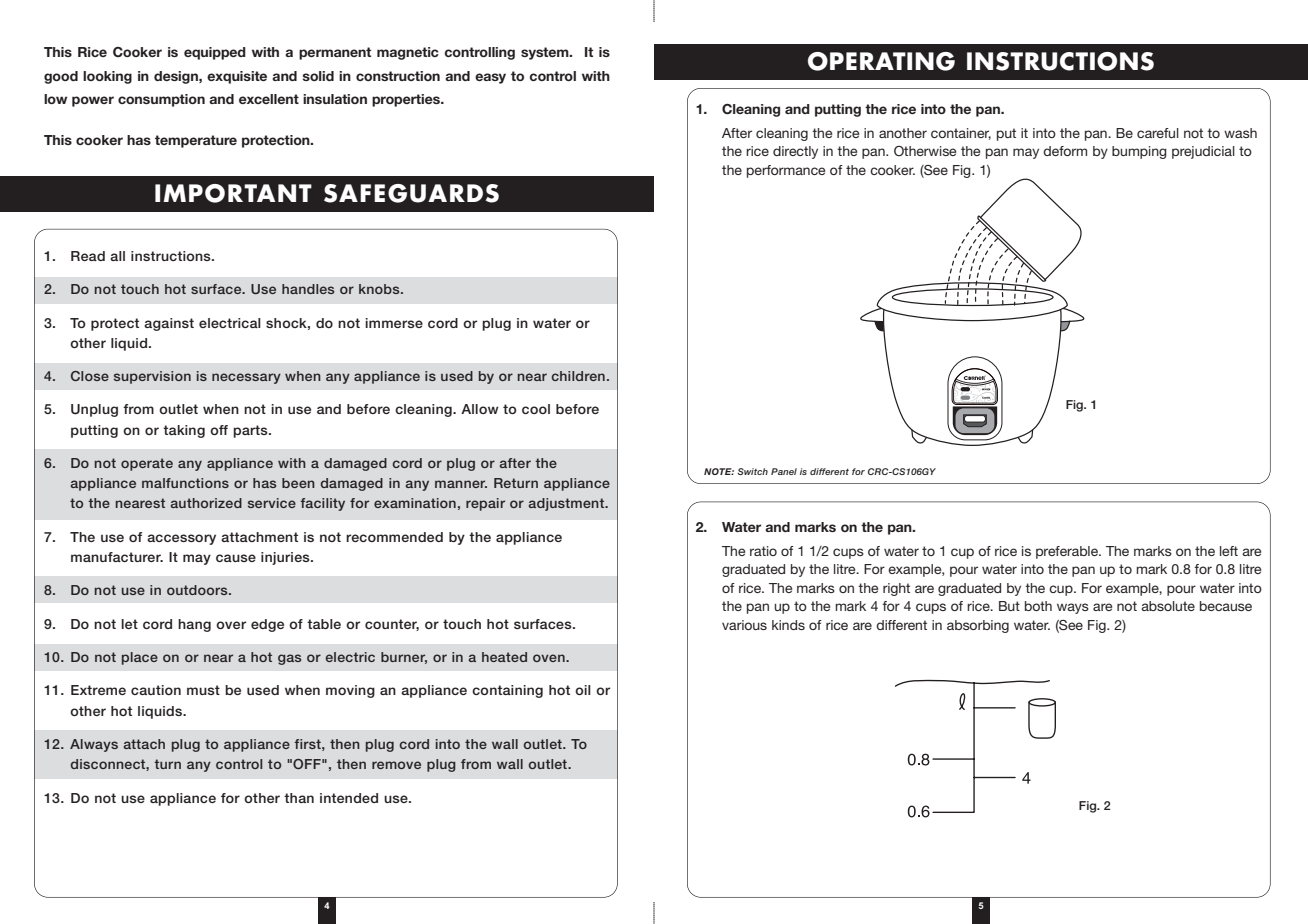 This document has height=924, width=1308. I want to click on remove, so click(396, 765).
